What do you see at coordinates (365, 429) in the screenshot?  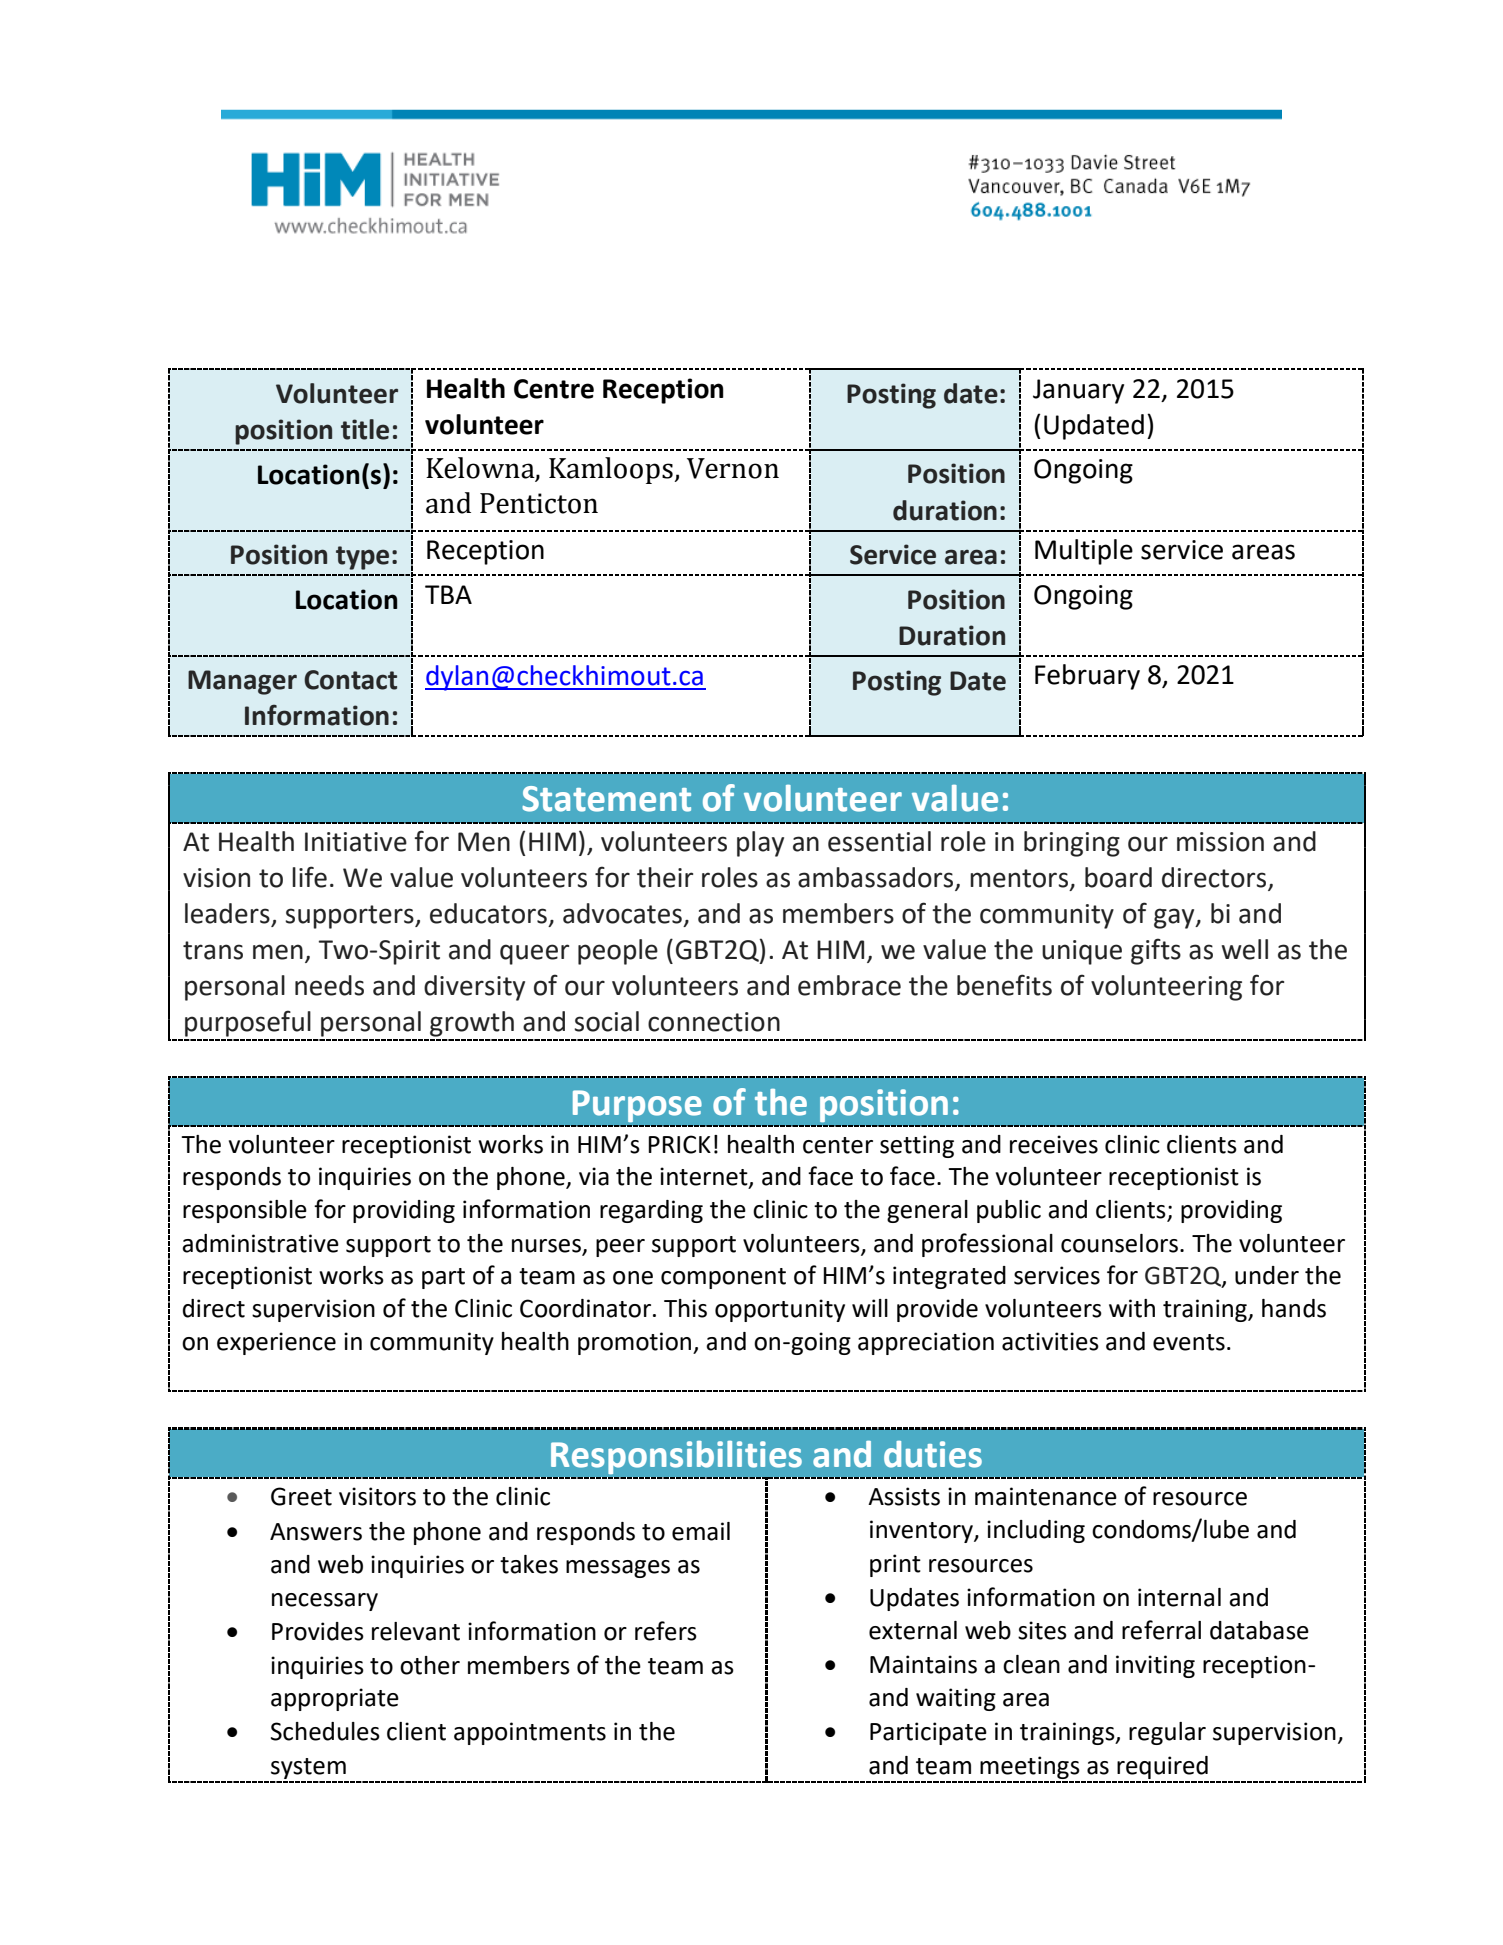 I see `title` at bounding box center [365, 429].
